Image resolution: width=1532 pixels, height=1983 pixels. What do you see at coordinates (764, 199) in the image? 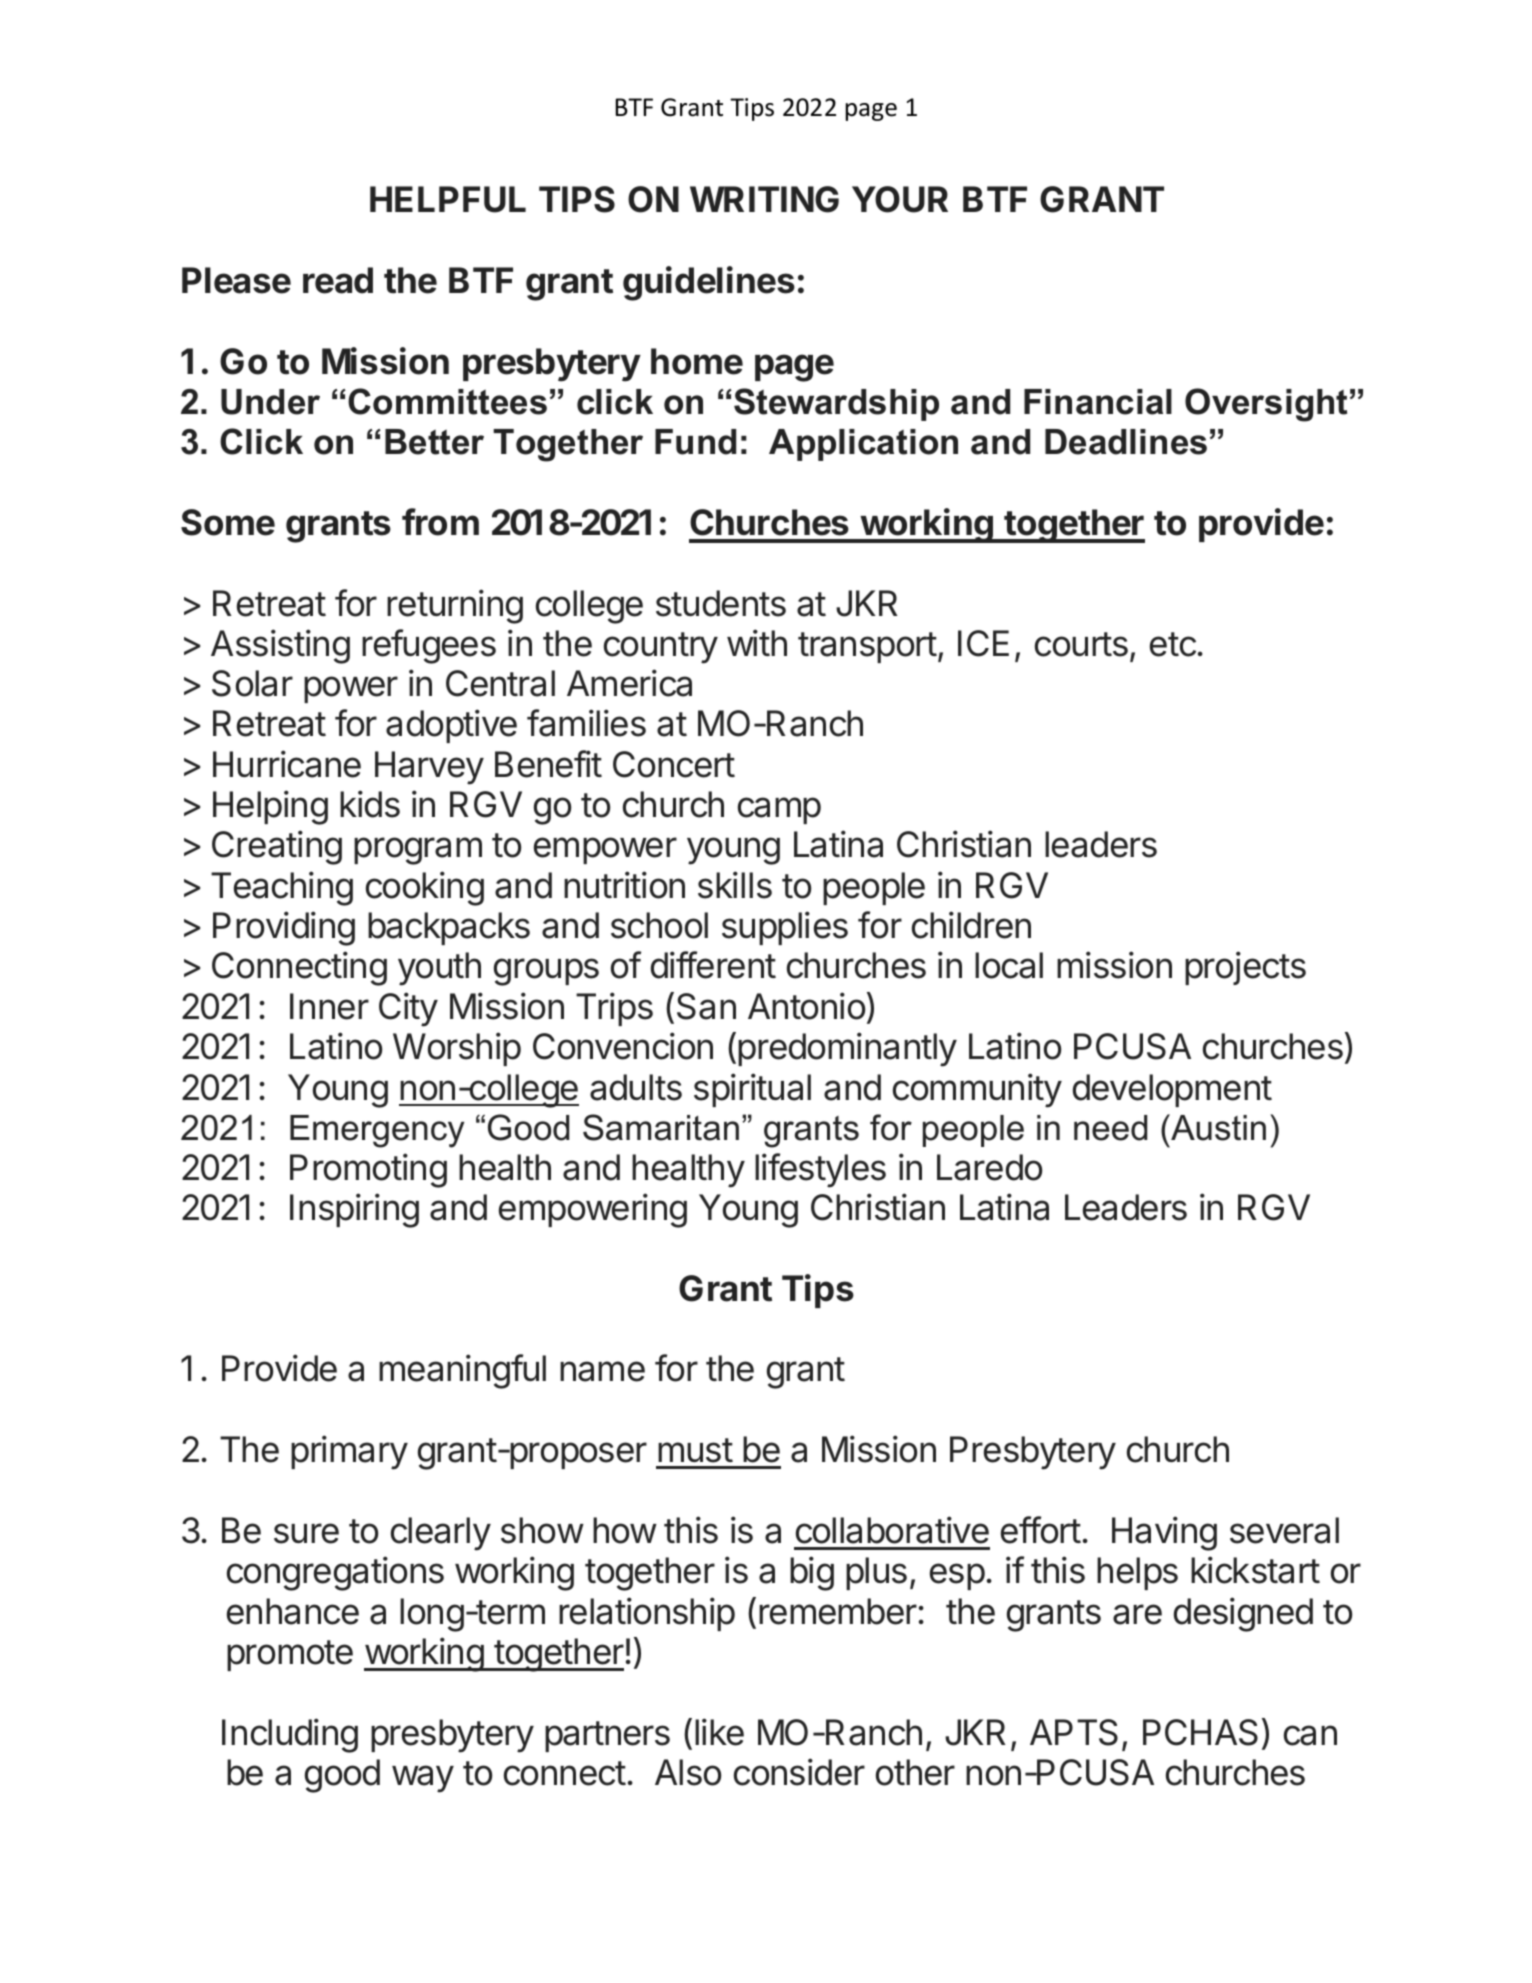
I see `WRITING` at bounding box center [764, 199].
